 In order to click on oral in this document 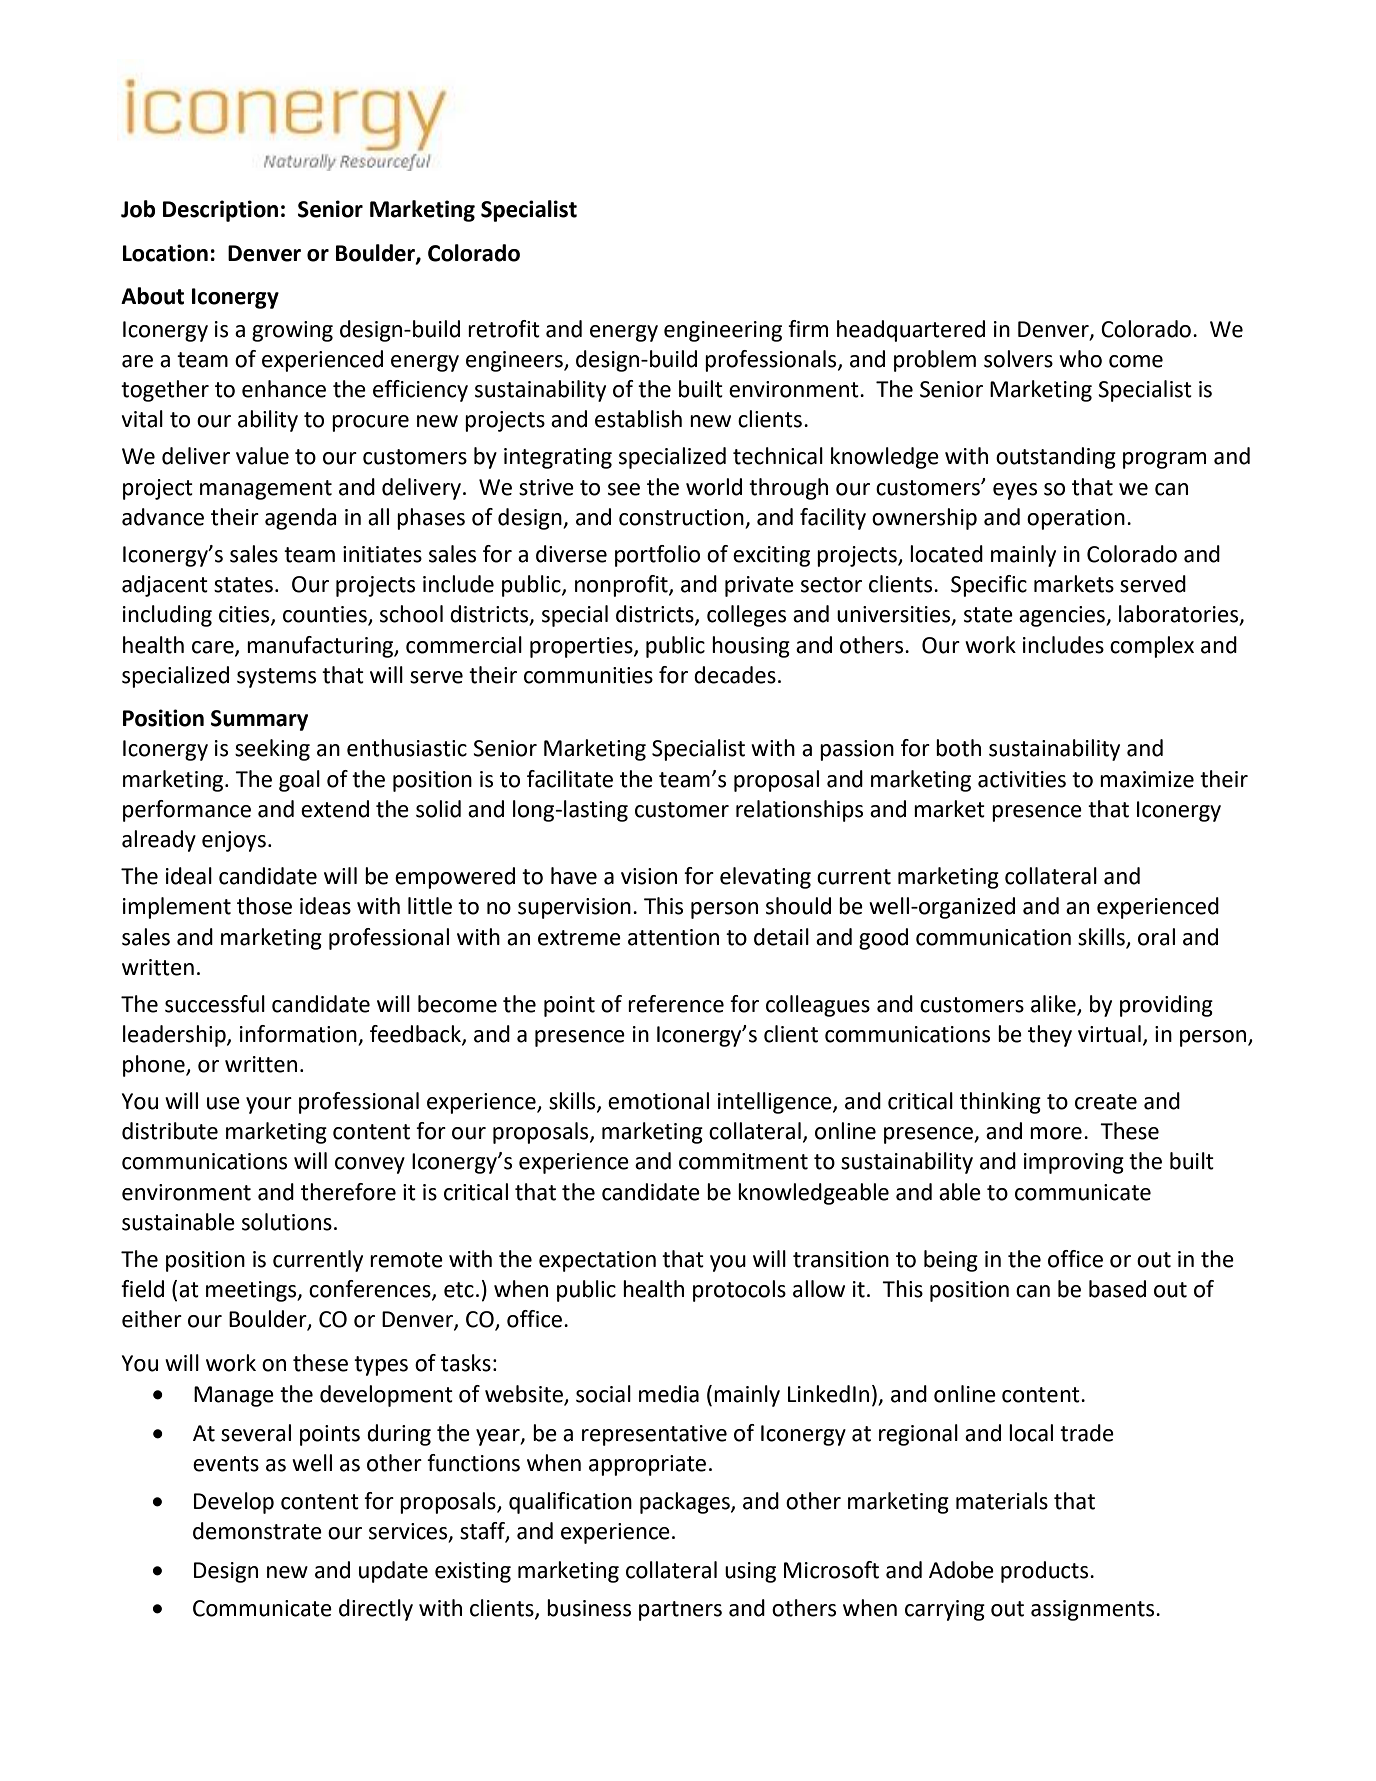, I will do `click(1156, 937)`.
